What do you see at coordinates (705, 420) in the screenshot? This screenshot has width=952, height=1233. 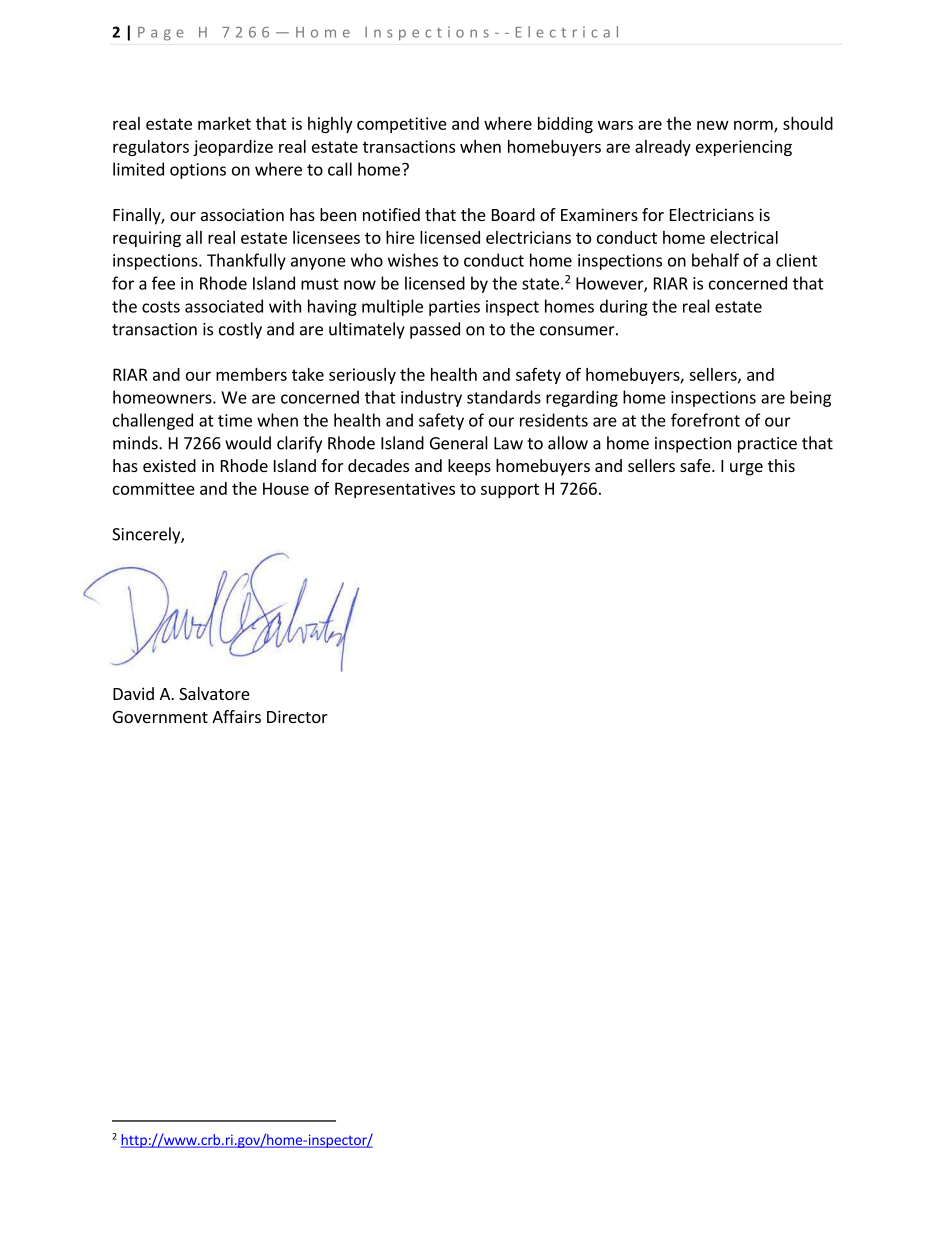 I see `forefront` at bounding box center [705, 420].
